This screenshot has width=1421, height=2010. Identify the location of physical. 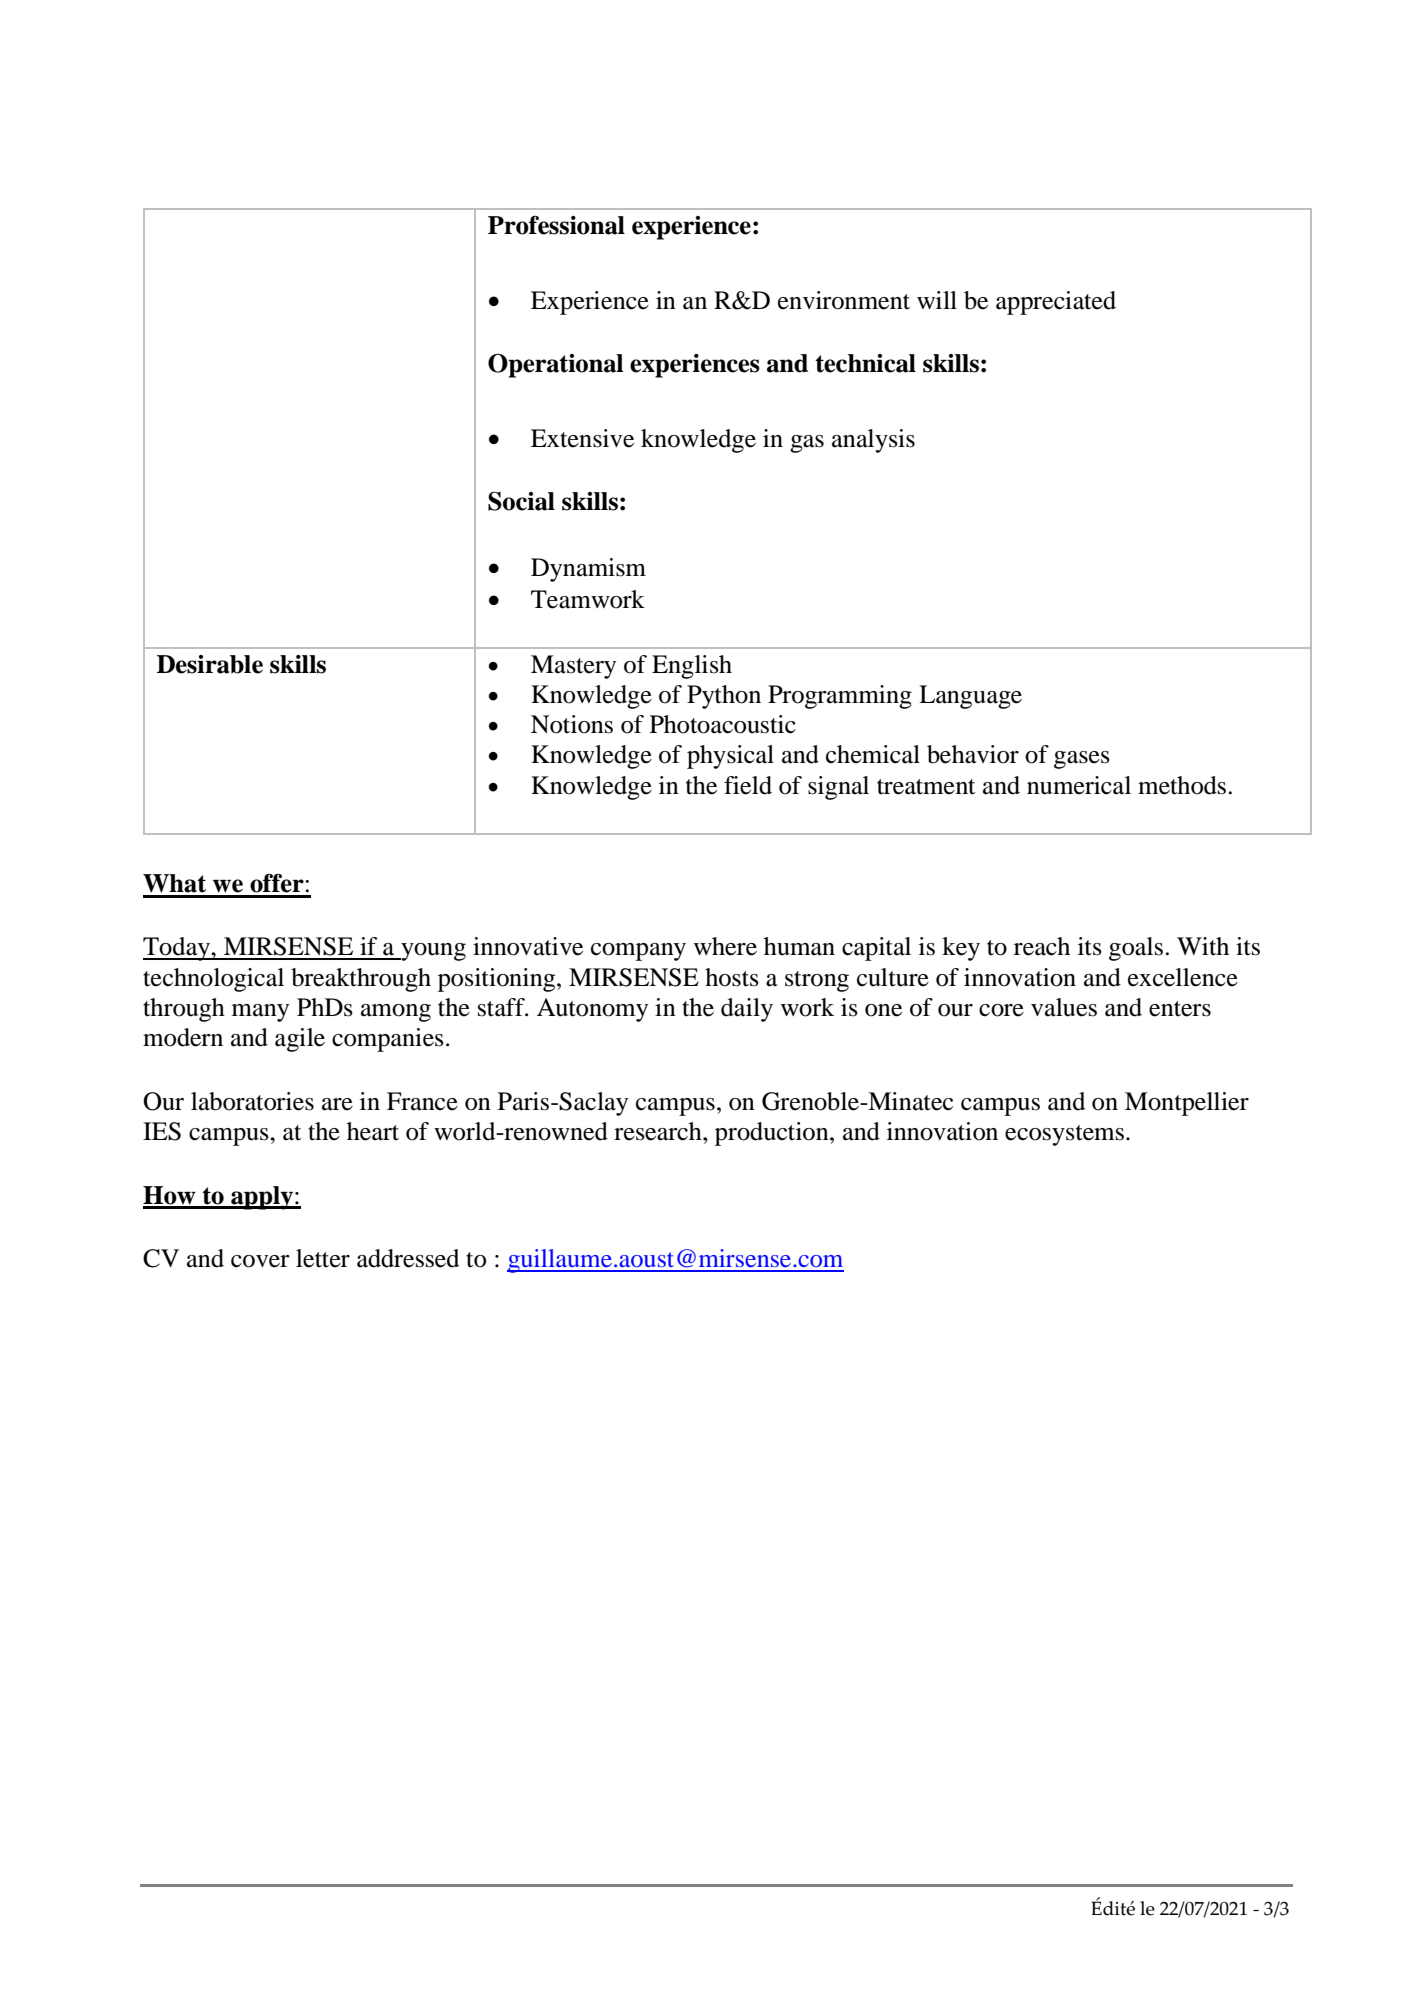
(730, 757).
